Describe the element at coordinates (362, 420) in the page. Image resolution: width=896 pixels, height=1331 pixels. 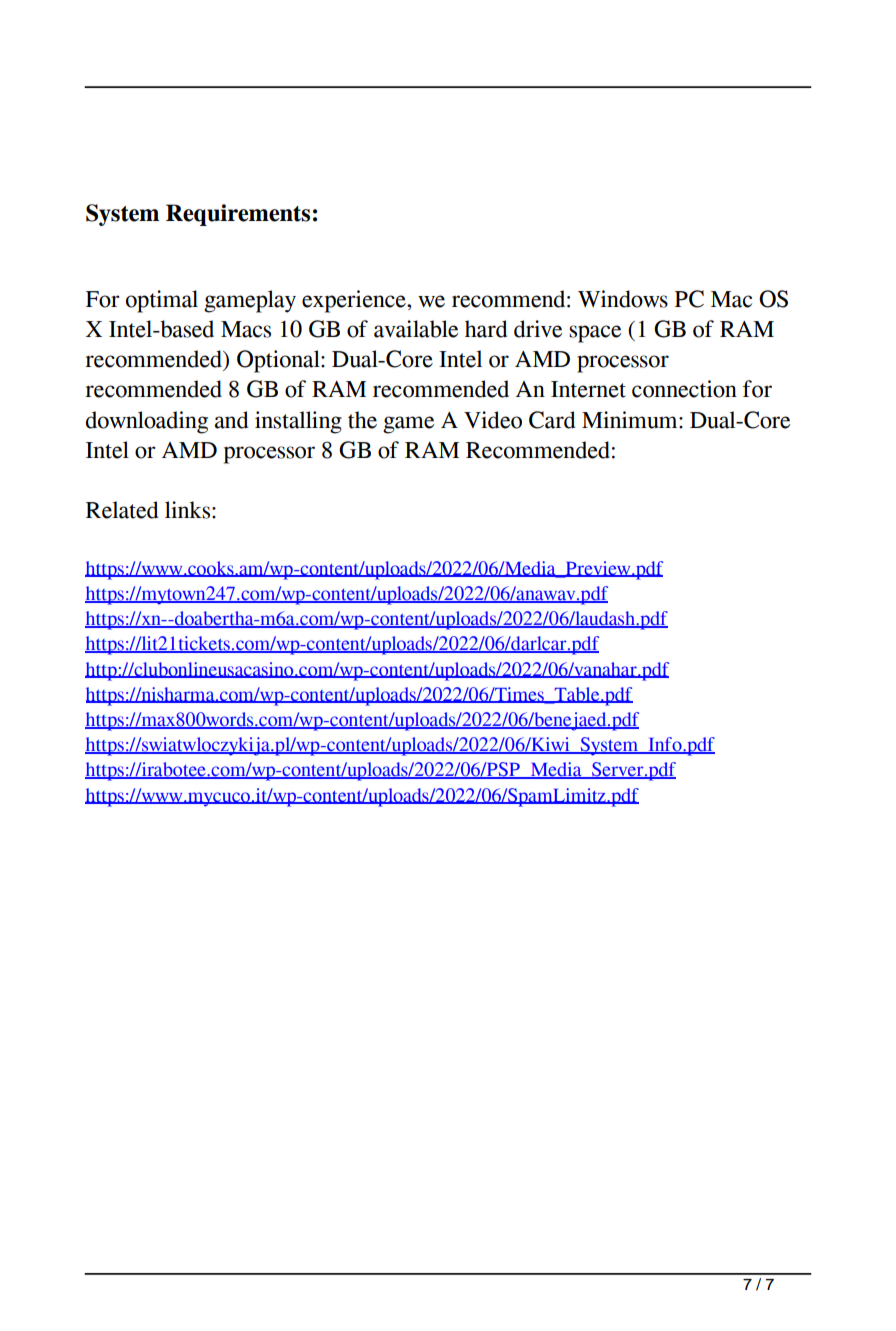
I see `the` at that location.
